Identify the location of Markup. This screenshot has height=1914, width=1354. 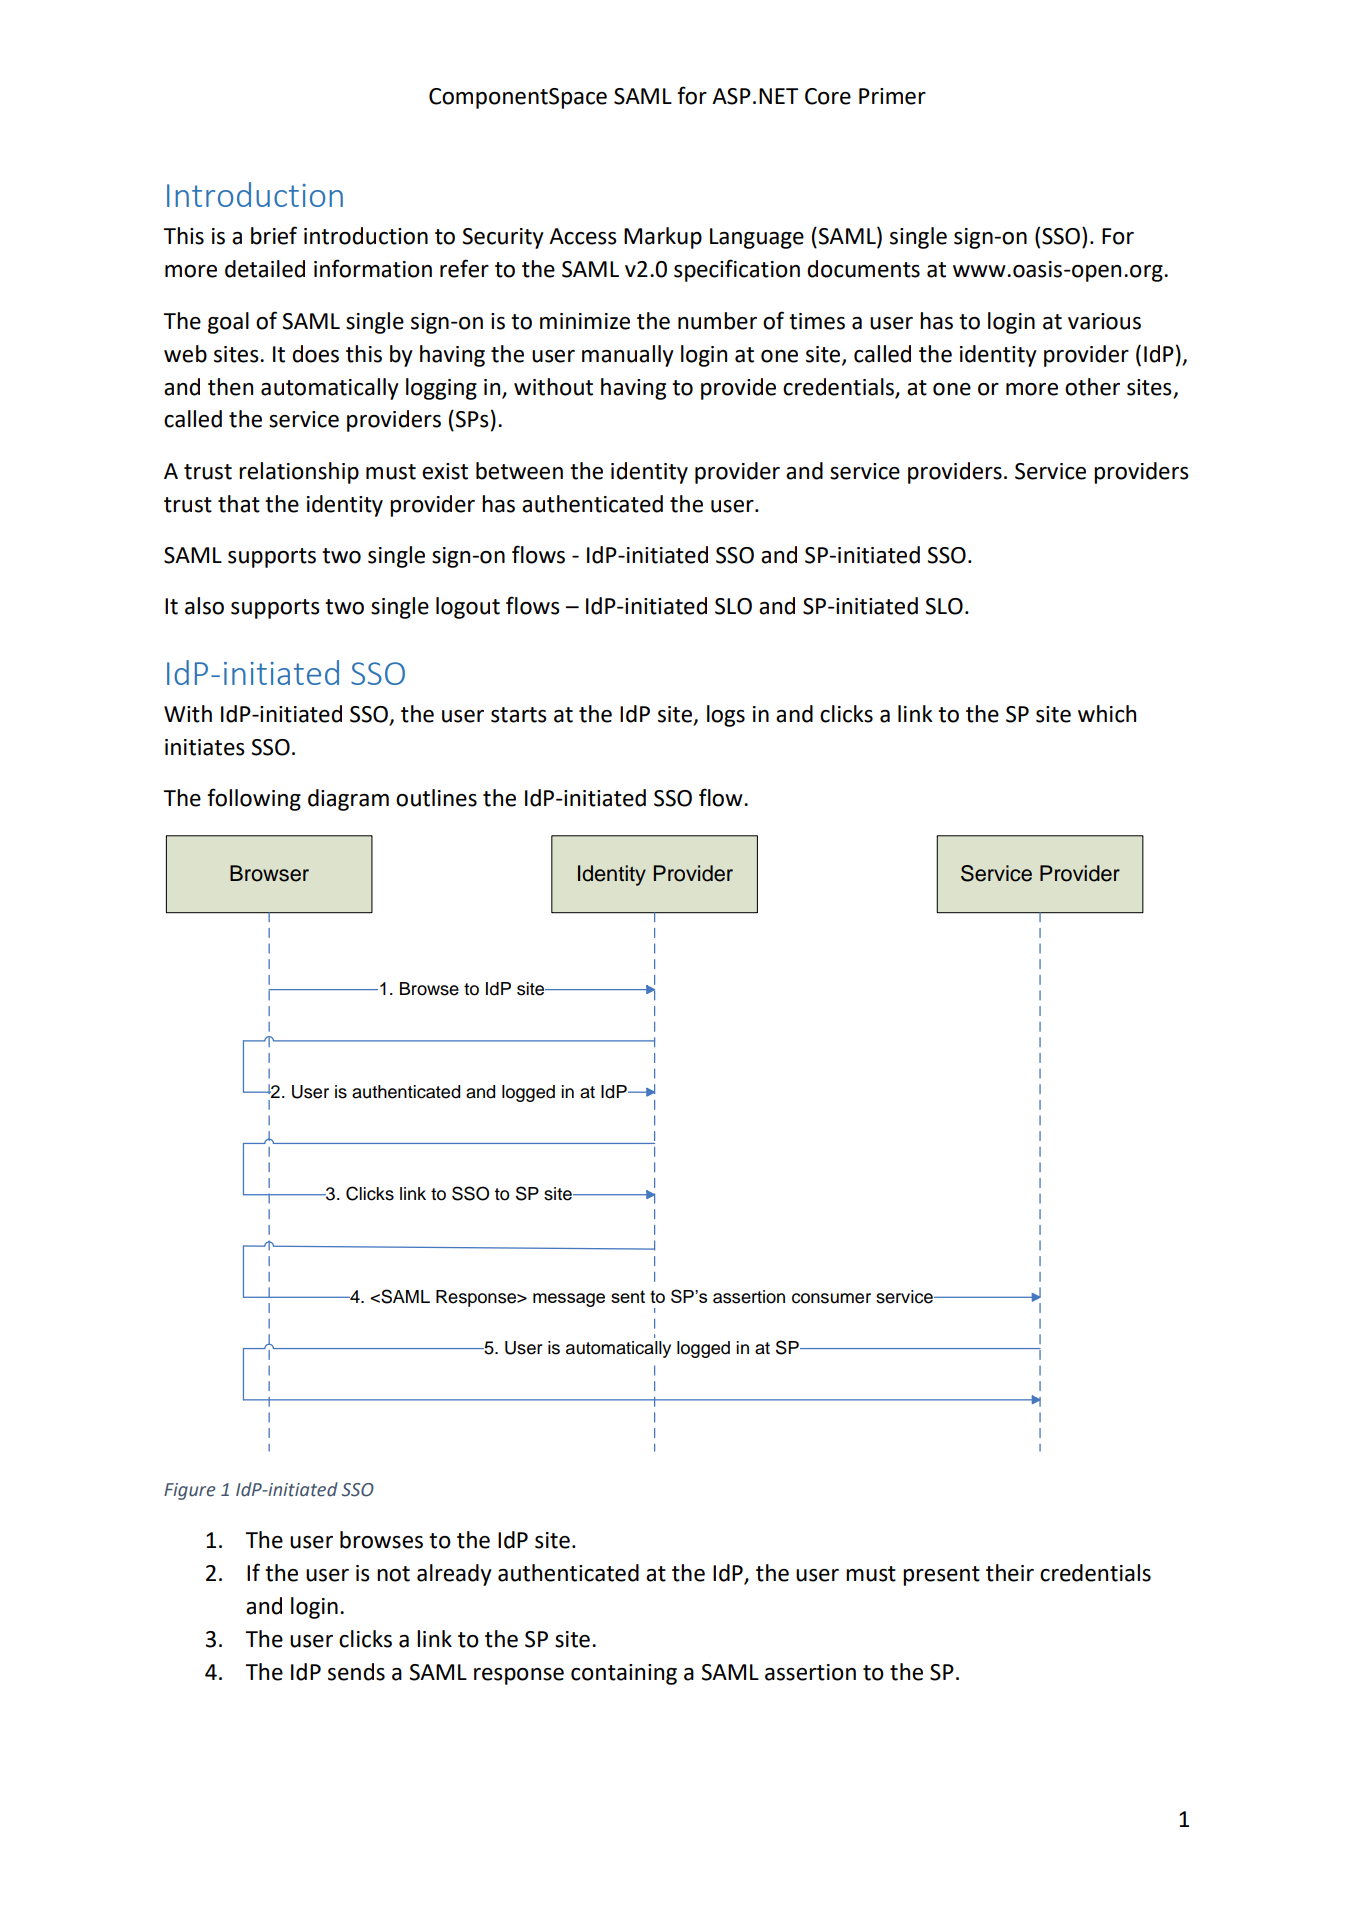
(663, 238).
